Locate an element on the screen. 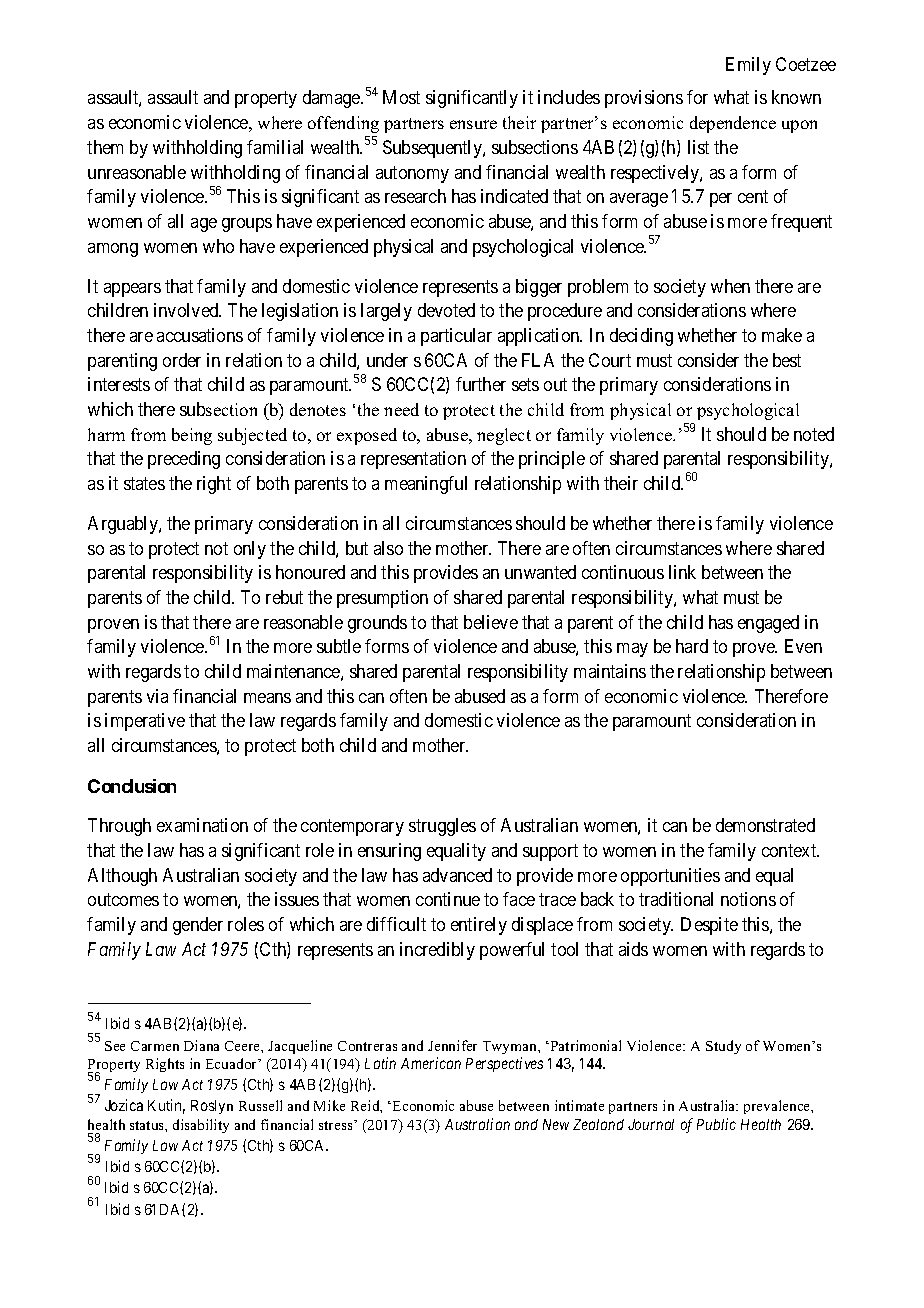  noted is located at coordinates (814, 434).
